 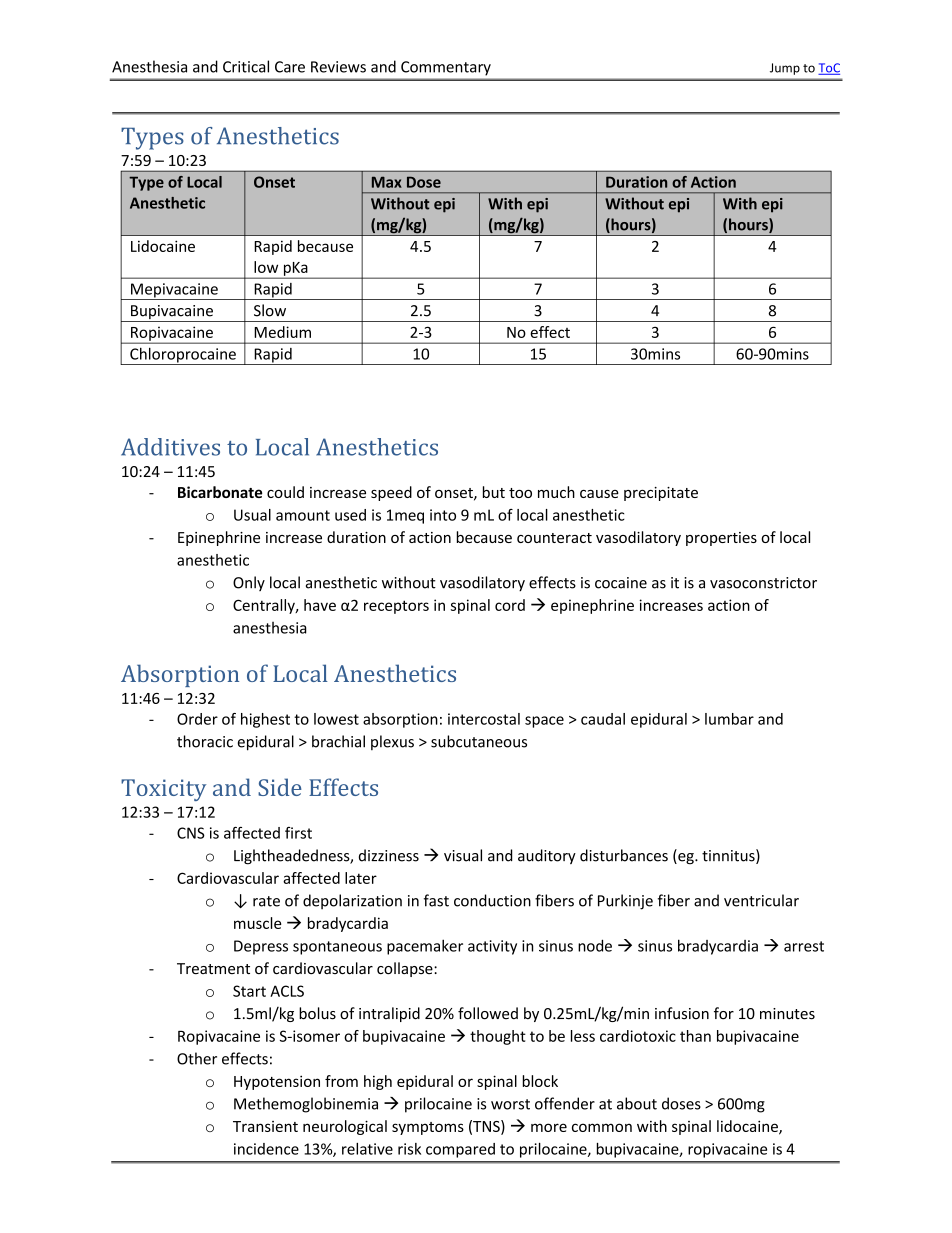 I want to click on Critical, so click(x=246, y=66).
